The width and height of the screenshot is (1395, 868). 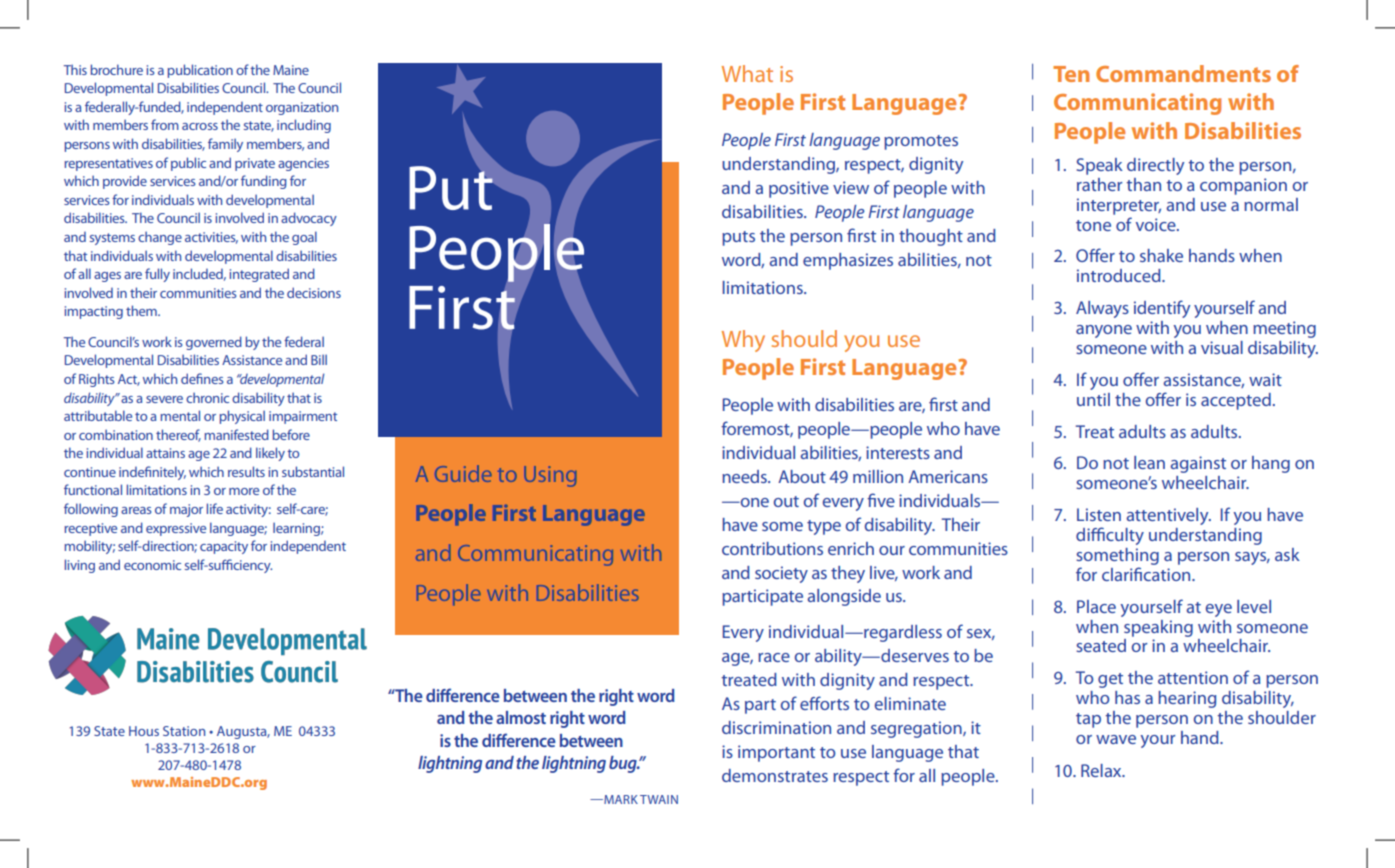 What do you see at coordinates (745, 476) in the screenshot?
I see `needs` at bounding box center [745, 476].
